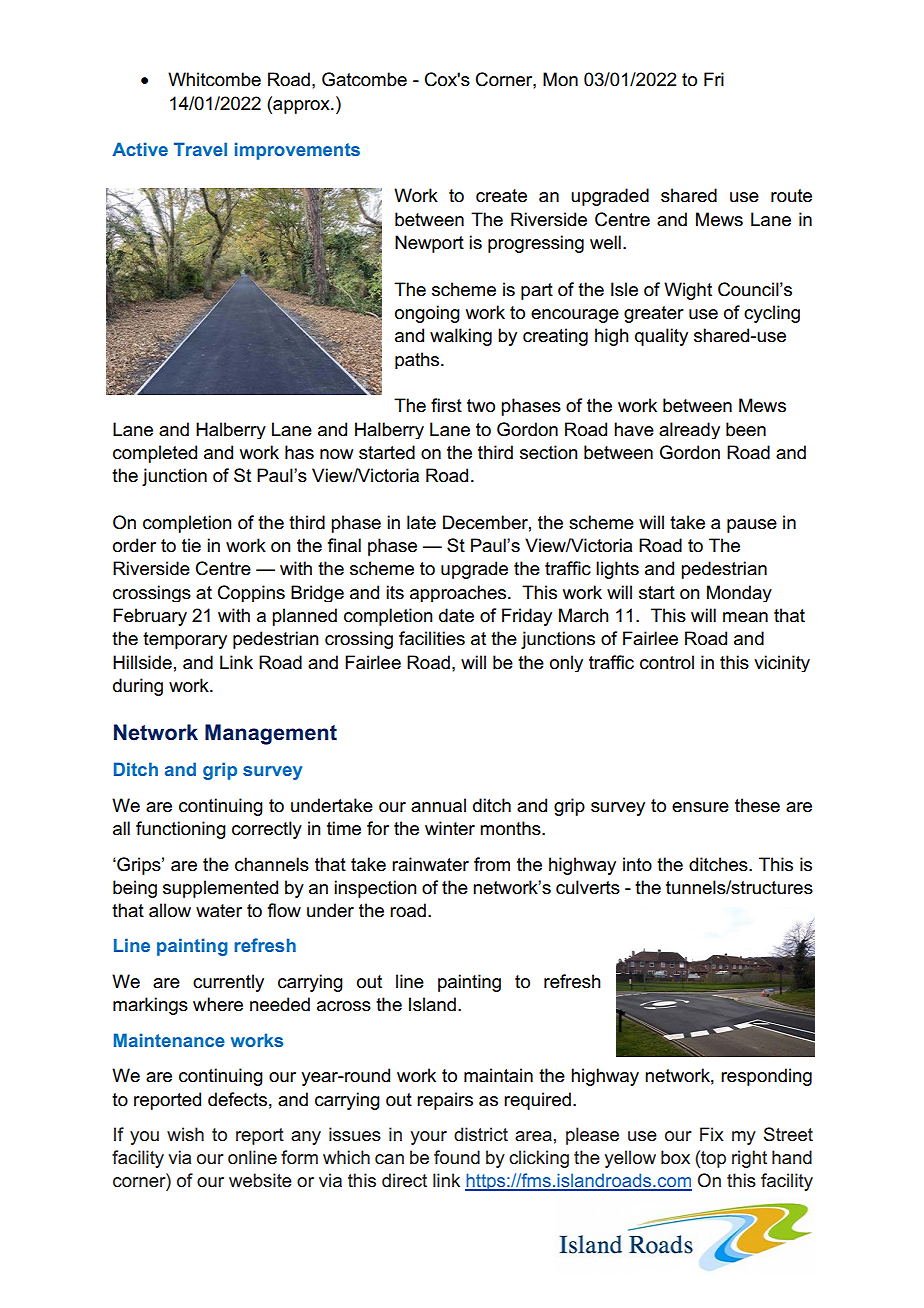 This image has height=1308, width=924. I want to click on route, so click(791, 196).
